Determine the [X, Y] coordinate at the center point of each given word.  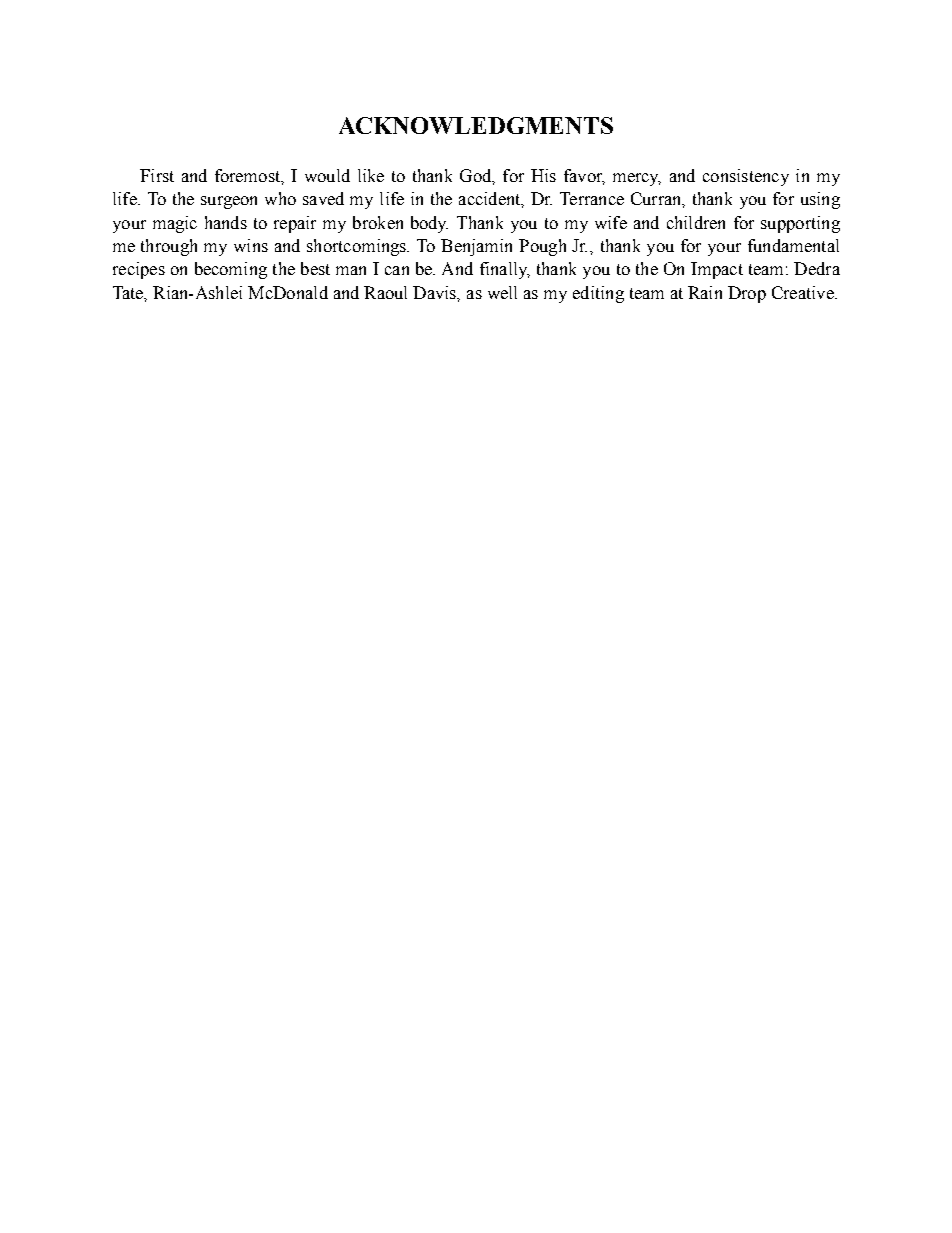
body [429, 224]
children [696, 222]
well [502, 292]
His [543, 175]
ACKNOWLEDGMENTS [476, 125]
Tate [129, 293]
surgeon [229, 202]
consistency [746, 177]
